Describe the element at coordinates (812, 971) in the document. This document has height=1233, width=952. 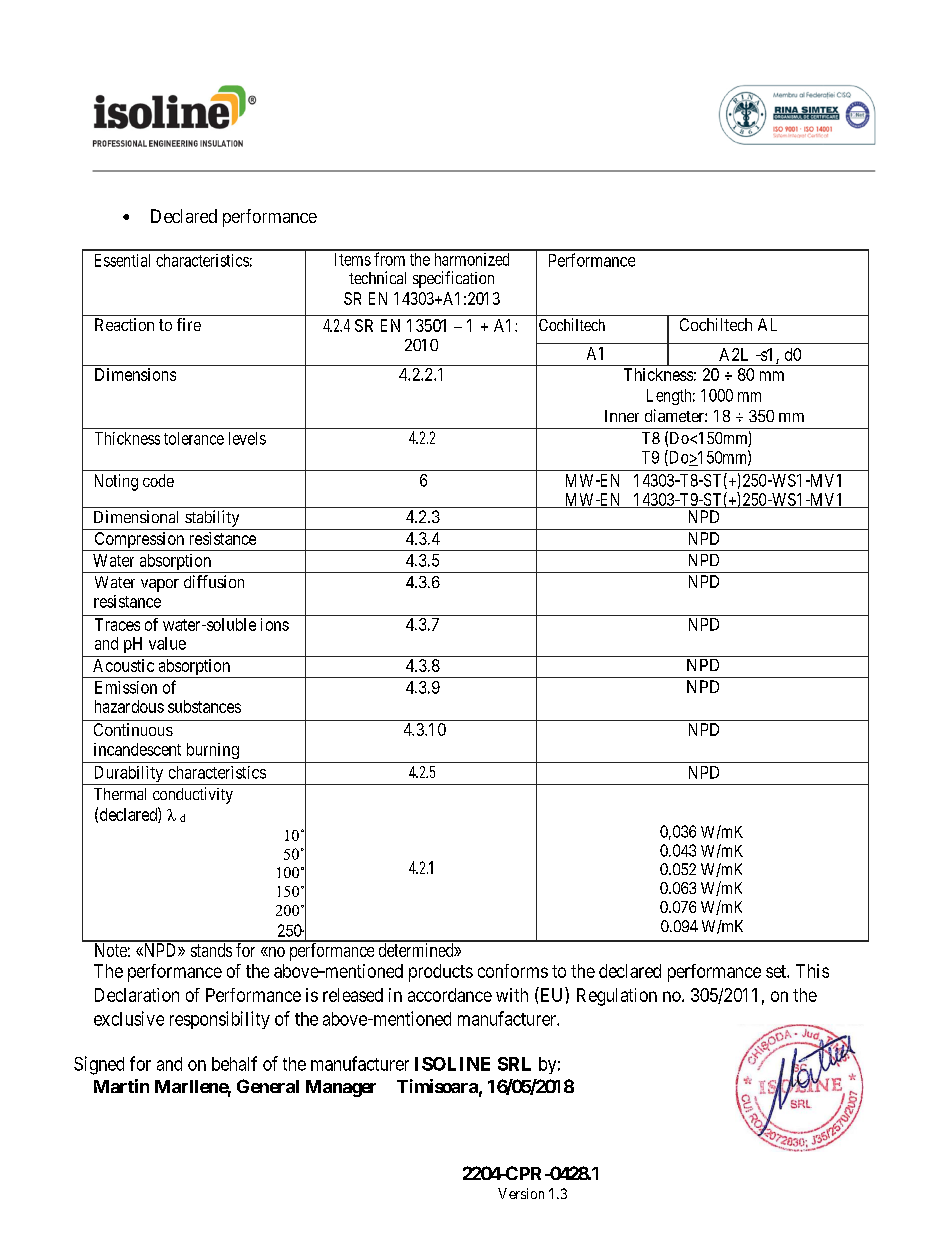
I see `This` at that location.
